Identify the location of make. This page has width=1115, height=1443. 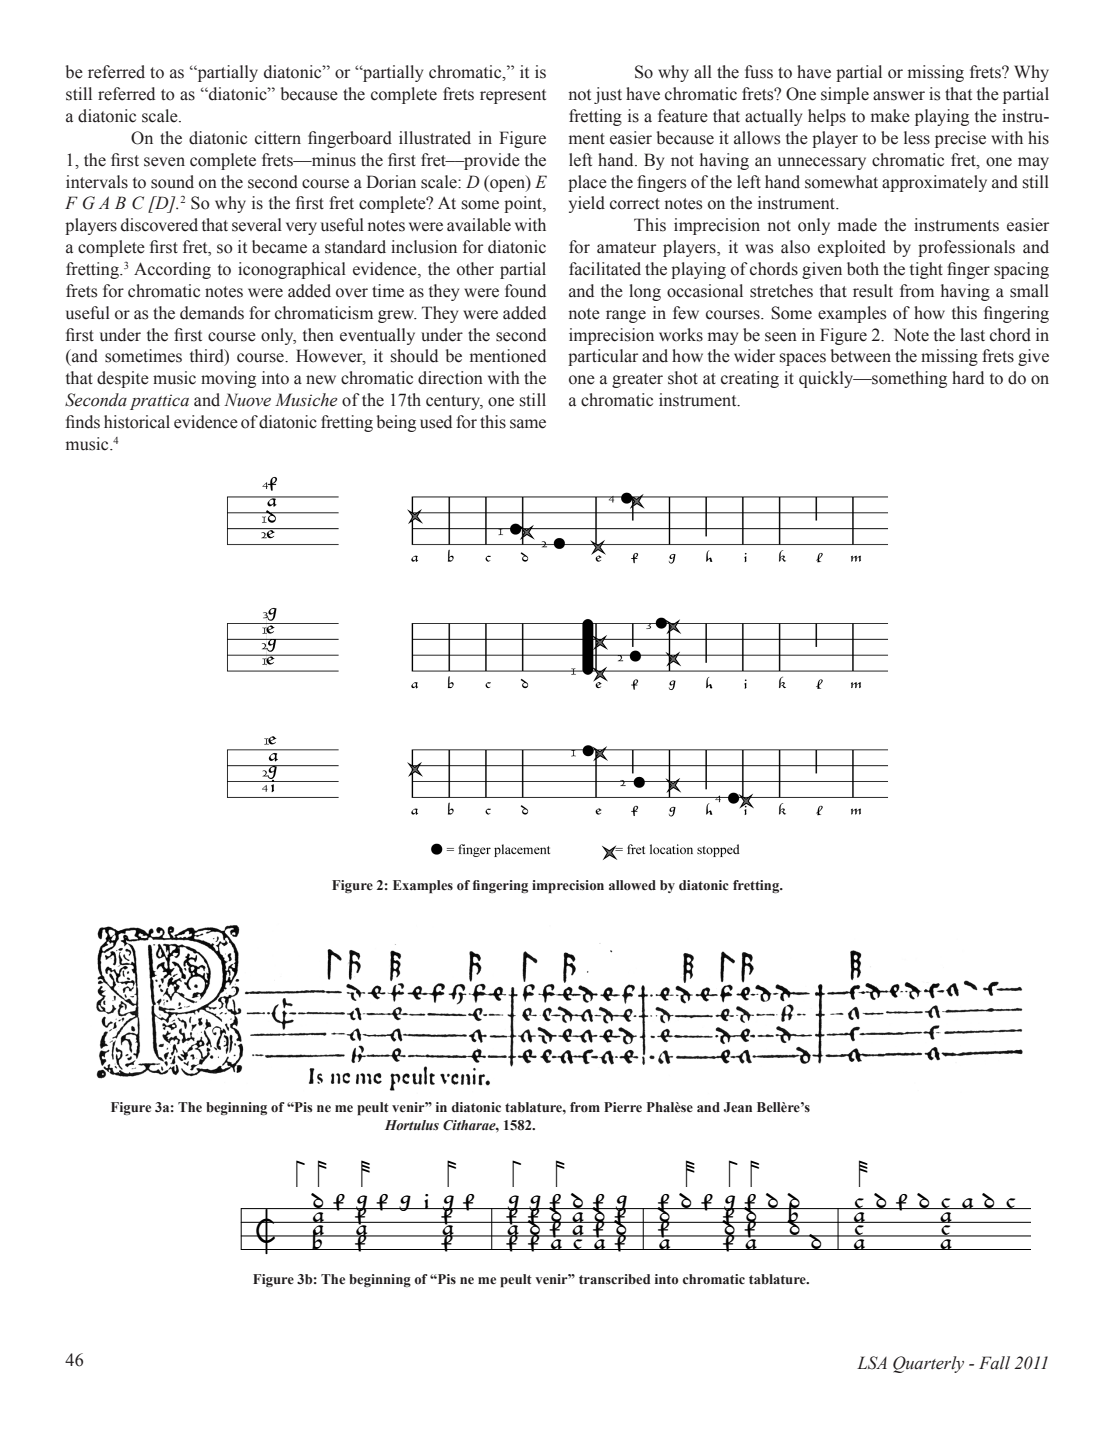
(890, 116).
